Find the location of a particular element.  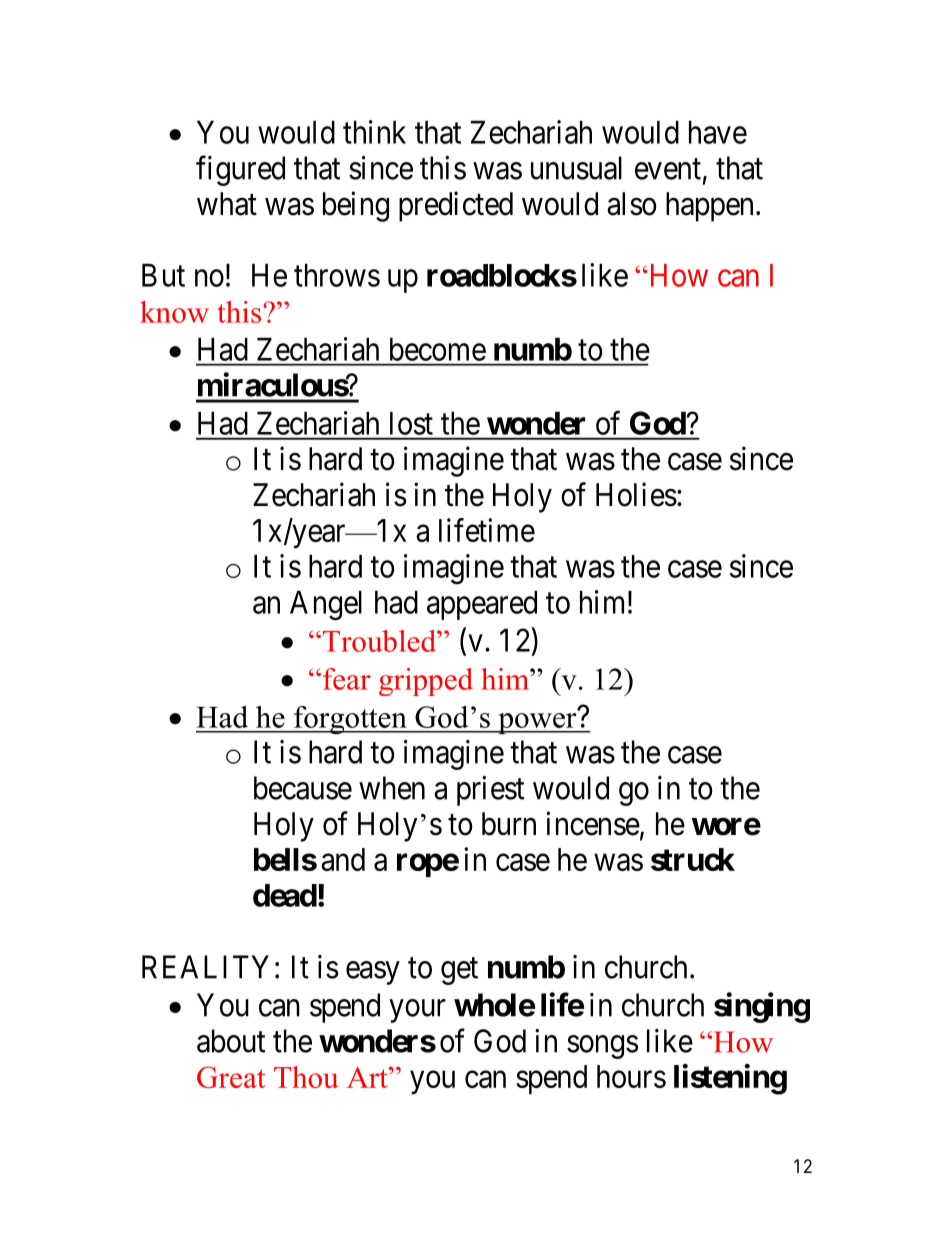

event is located at coordinates (668, 169).
